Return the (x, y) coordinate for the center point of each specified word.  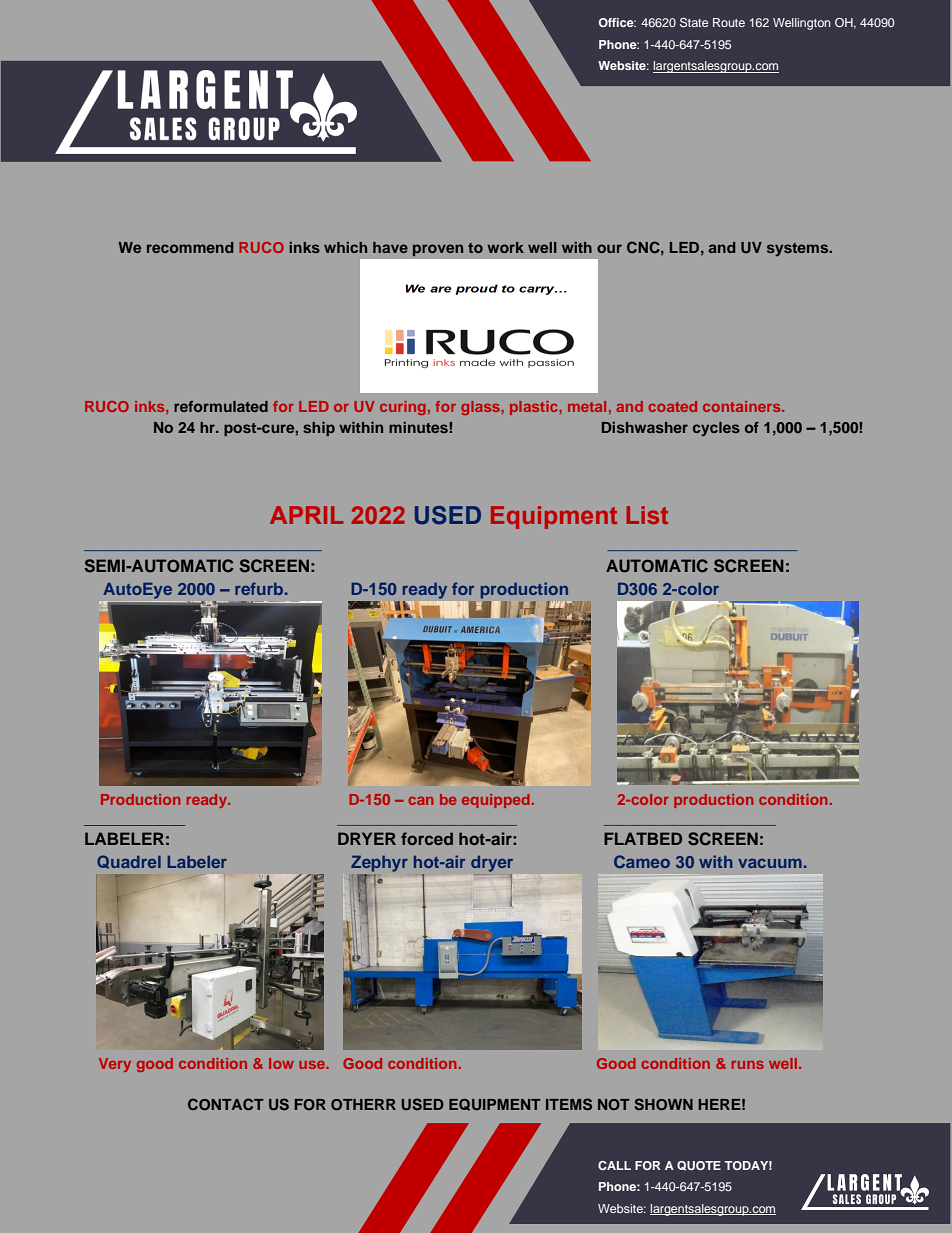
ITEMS (569, 1104)
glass (481, 408)
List (647, 515)
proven (438, 250)
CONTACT (226, 1104)
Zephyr (379, 864)
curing (403, 408)
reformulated (221, 406)
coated (672, 406)
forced (427, 838)
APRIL (306, 515)
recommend (190, 247)
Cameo (642, 861)
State (694, 22)
